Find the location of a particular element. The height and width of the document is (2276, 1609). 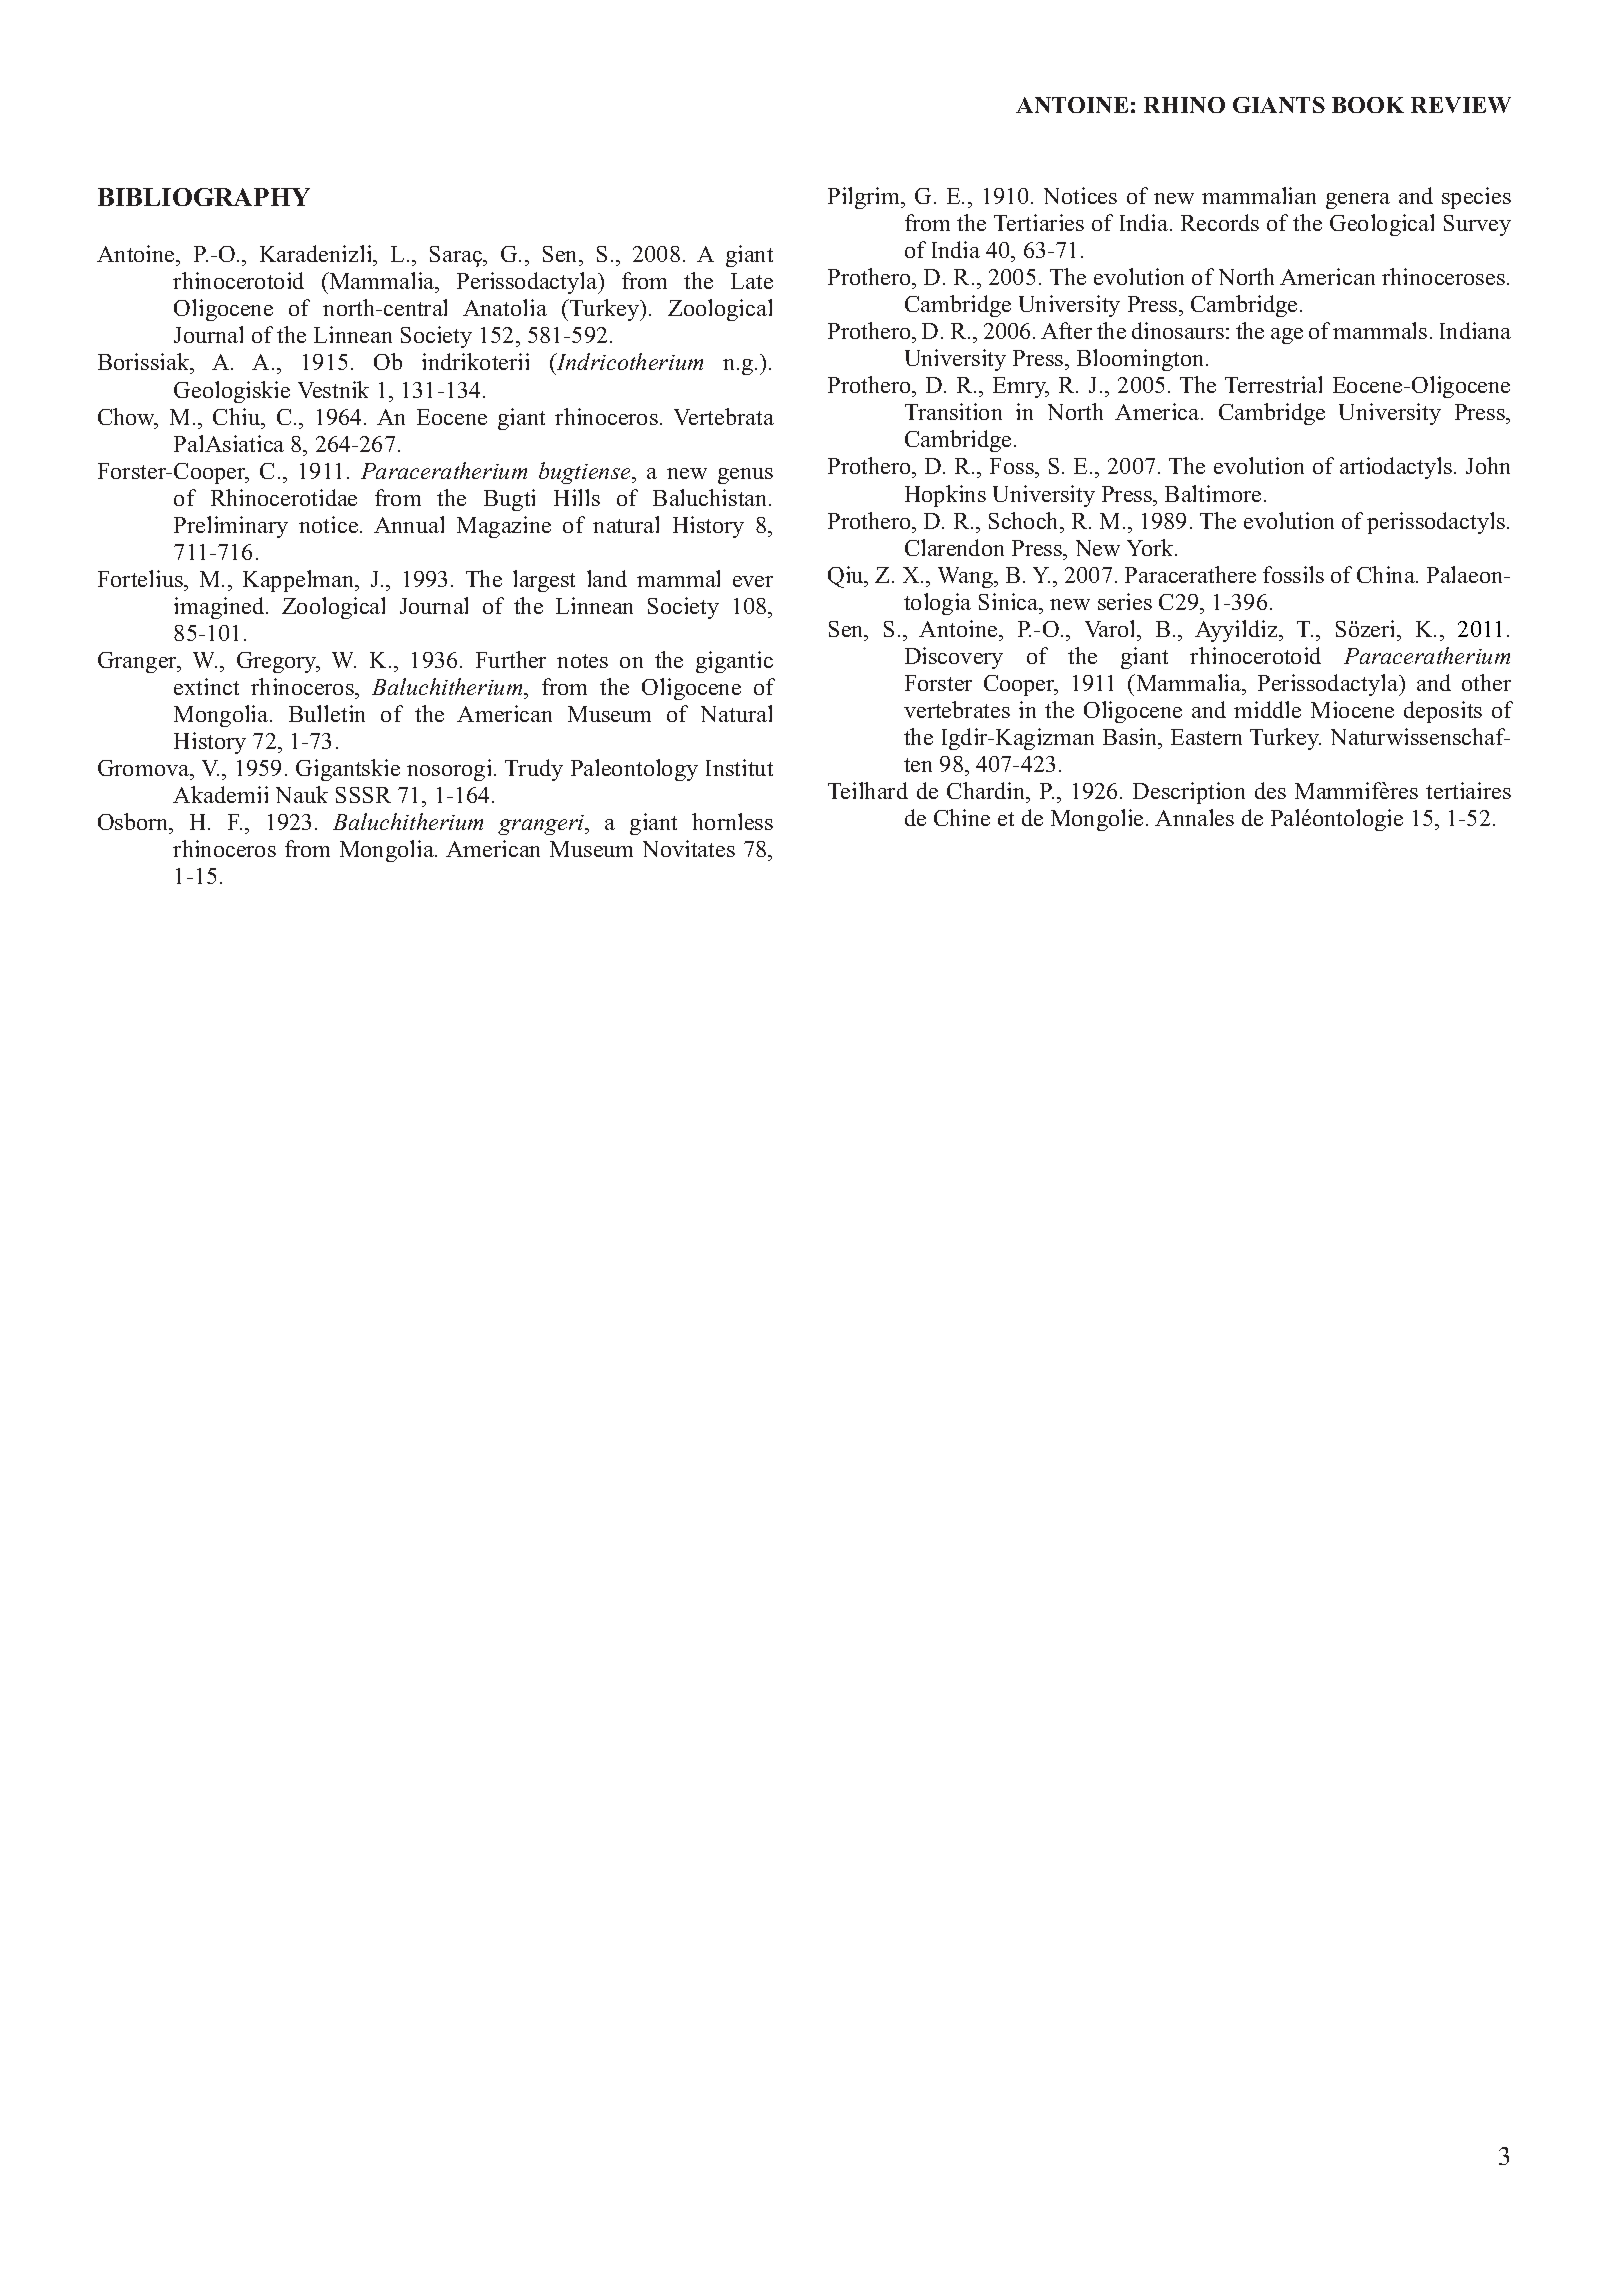

Emry is located at coordinates (1021, 387).
